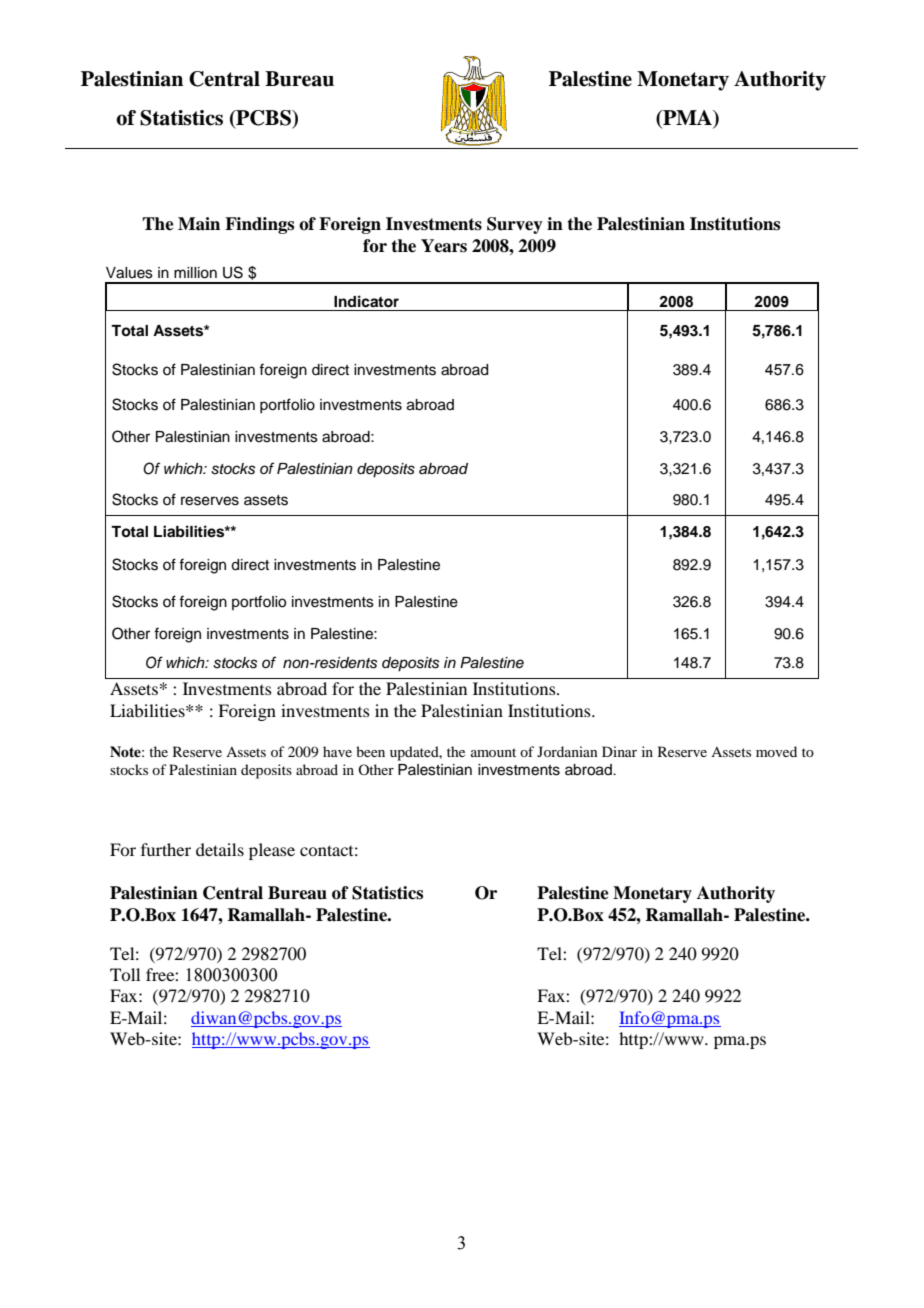 The height and width of the image is (1308, 924). What do you see at coordinates (370, 751) in the image?
I see `been` at bounding box center [370, 751].
